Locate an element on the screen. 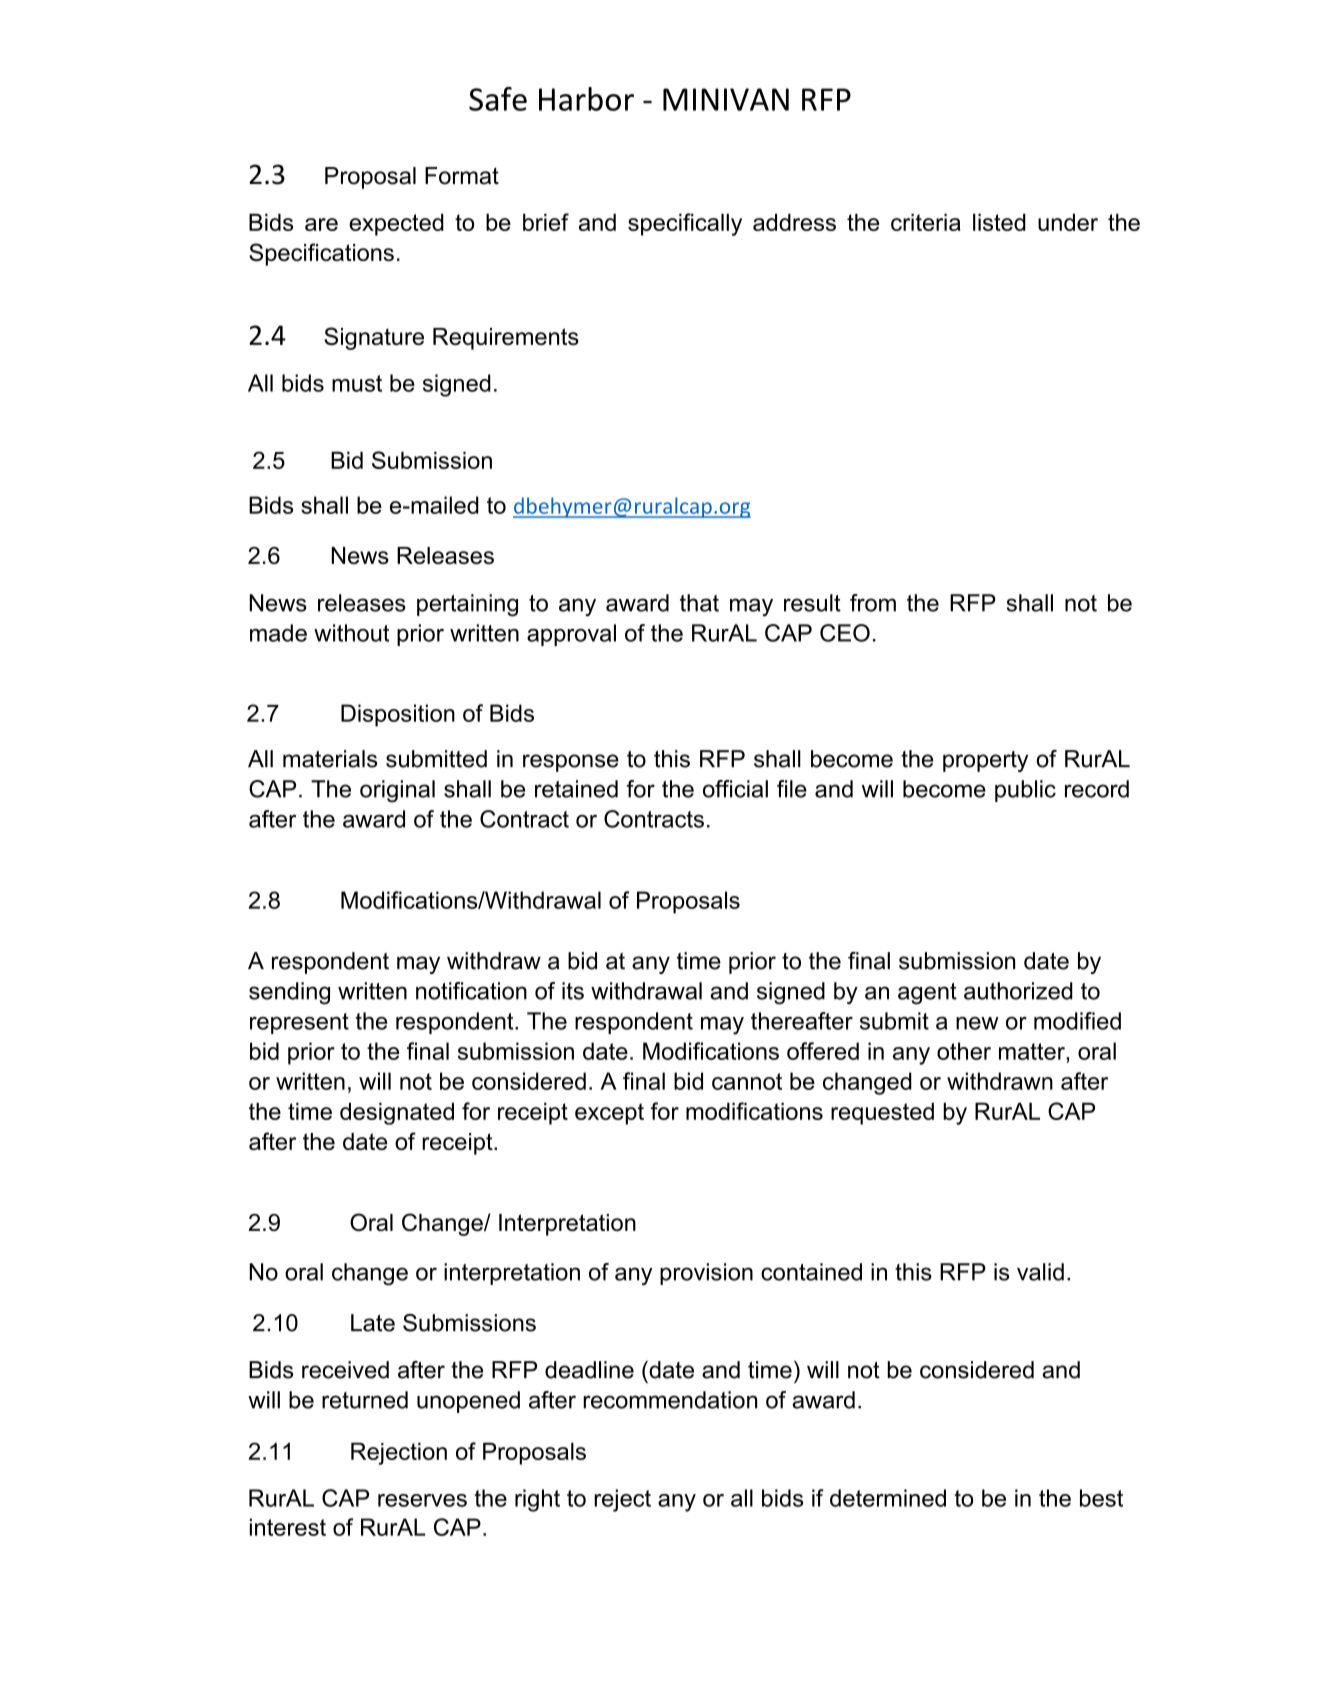 The image size is (1320, 1708). official is located at coordinates (735, 789).
